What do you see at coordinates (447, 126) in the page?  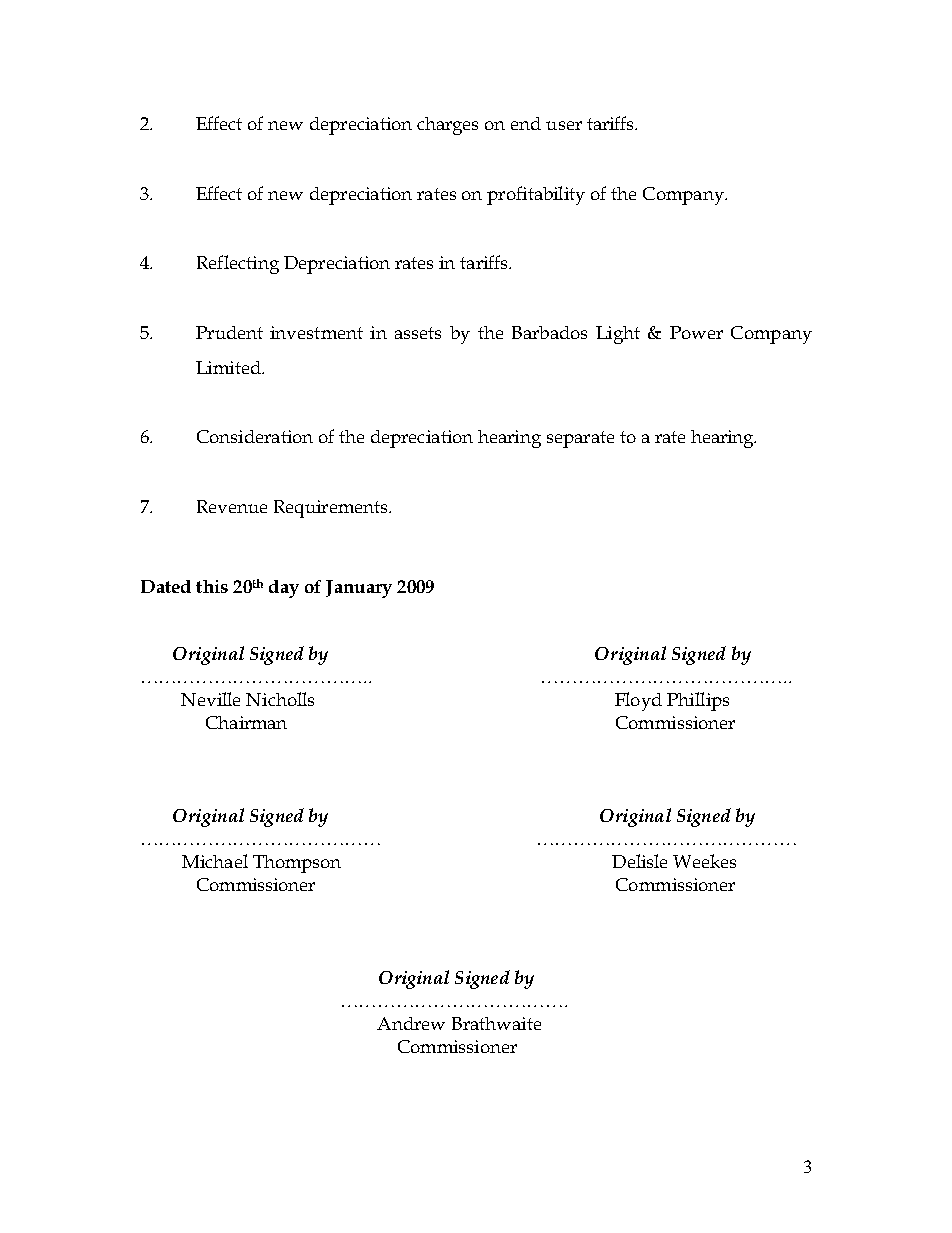 I see `charges` at bounding box center [447, 126].
